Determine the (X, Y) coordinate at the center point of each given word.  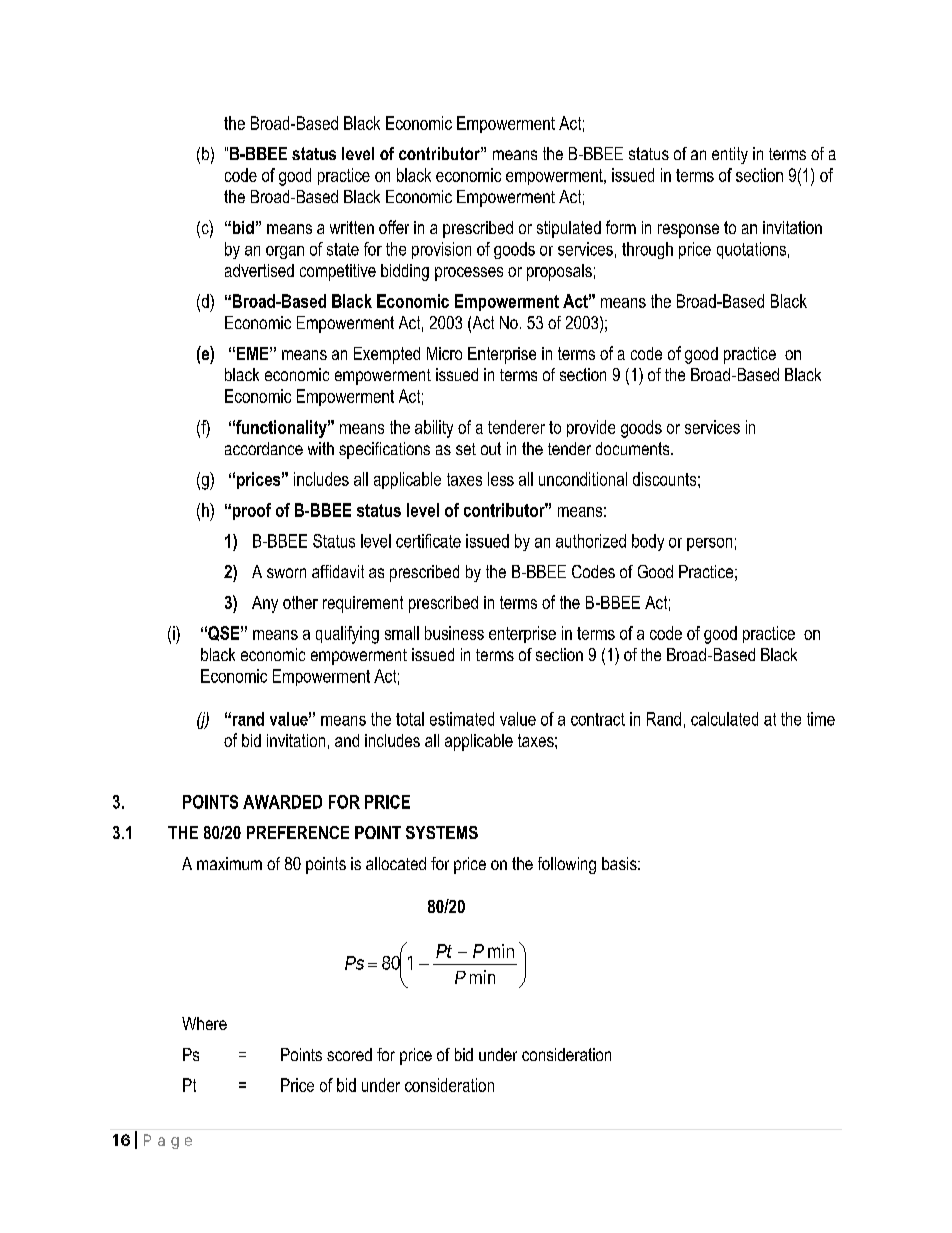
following (567, 865)
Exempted (387, 355)
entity (730, 155)
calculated (724, 719)
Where (204, 1023)
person (709, 544)
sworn (286, 573)
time (821, 719)
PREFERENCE (298, 832)
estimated (462, 719)
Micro (444, 353)
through (647, 250)
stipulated (569, 229)
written (352, 227)
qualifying (347, 635)
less (501, 479)
